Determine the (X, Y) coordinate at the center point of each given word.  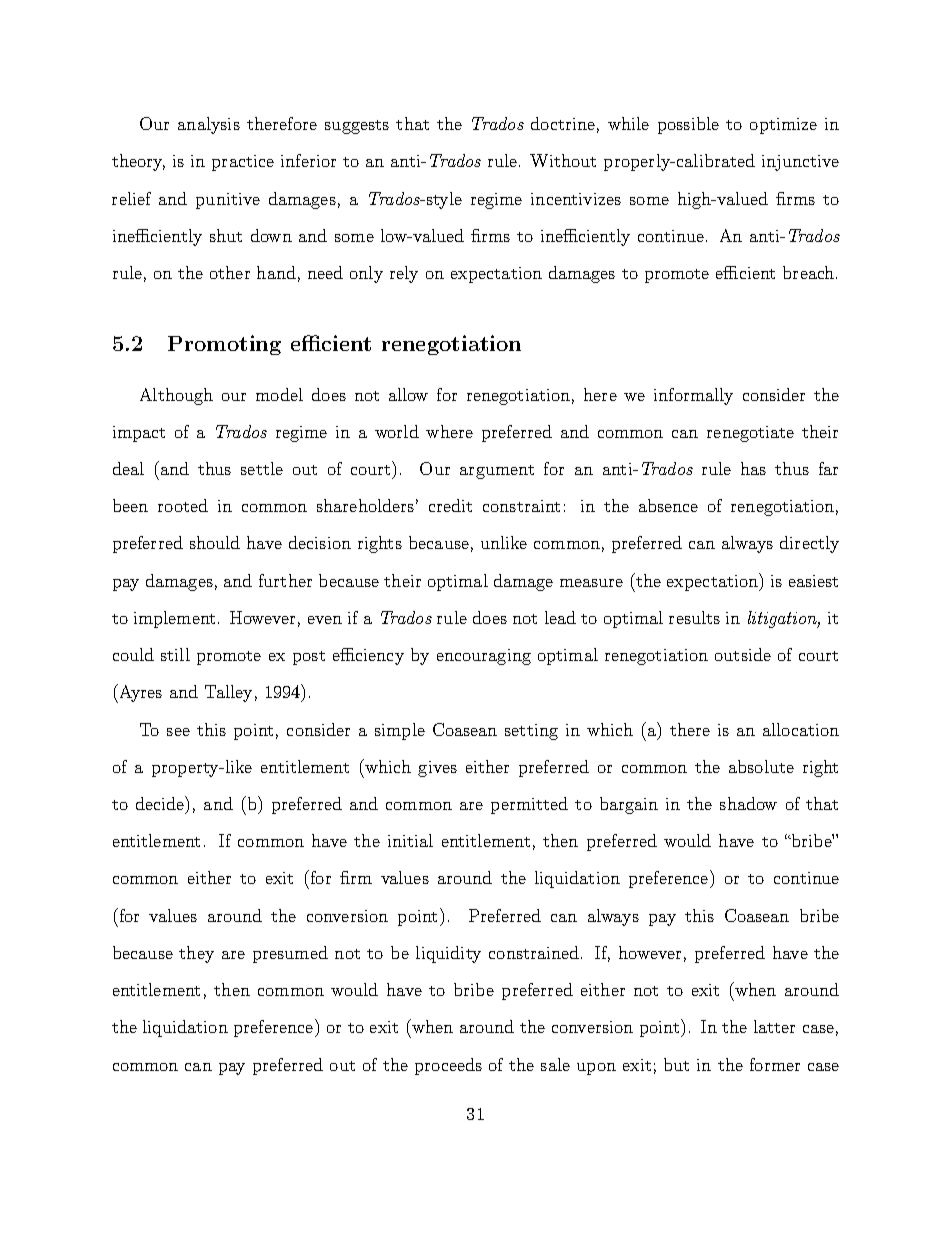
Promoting (224, 345)
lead (560, 617)
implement (174, 619)
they (196, 954)
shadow (748, 803)
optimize (783, 126)
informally (693, 396)
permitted (529, 805)
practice (243, 163)
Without (563, 160)
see (178, 732)
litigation (784, 619)
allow (408, 394)
